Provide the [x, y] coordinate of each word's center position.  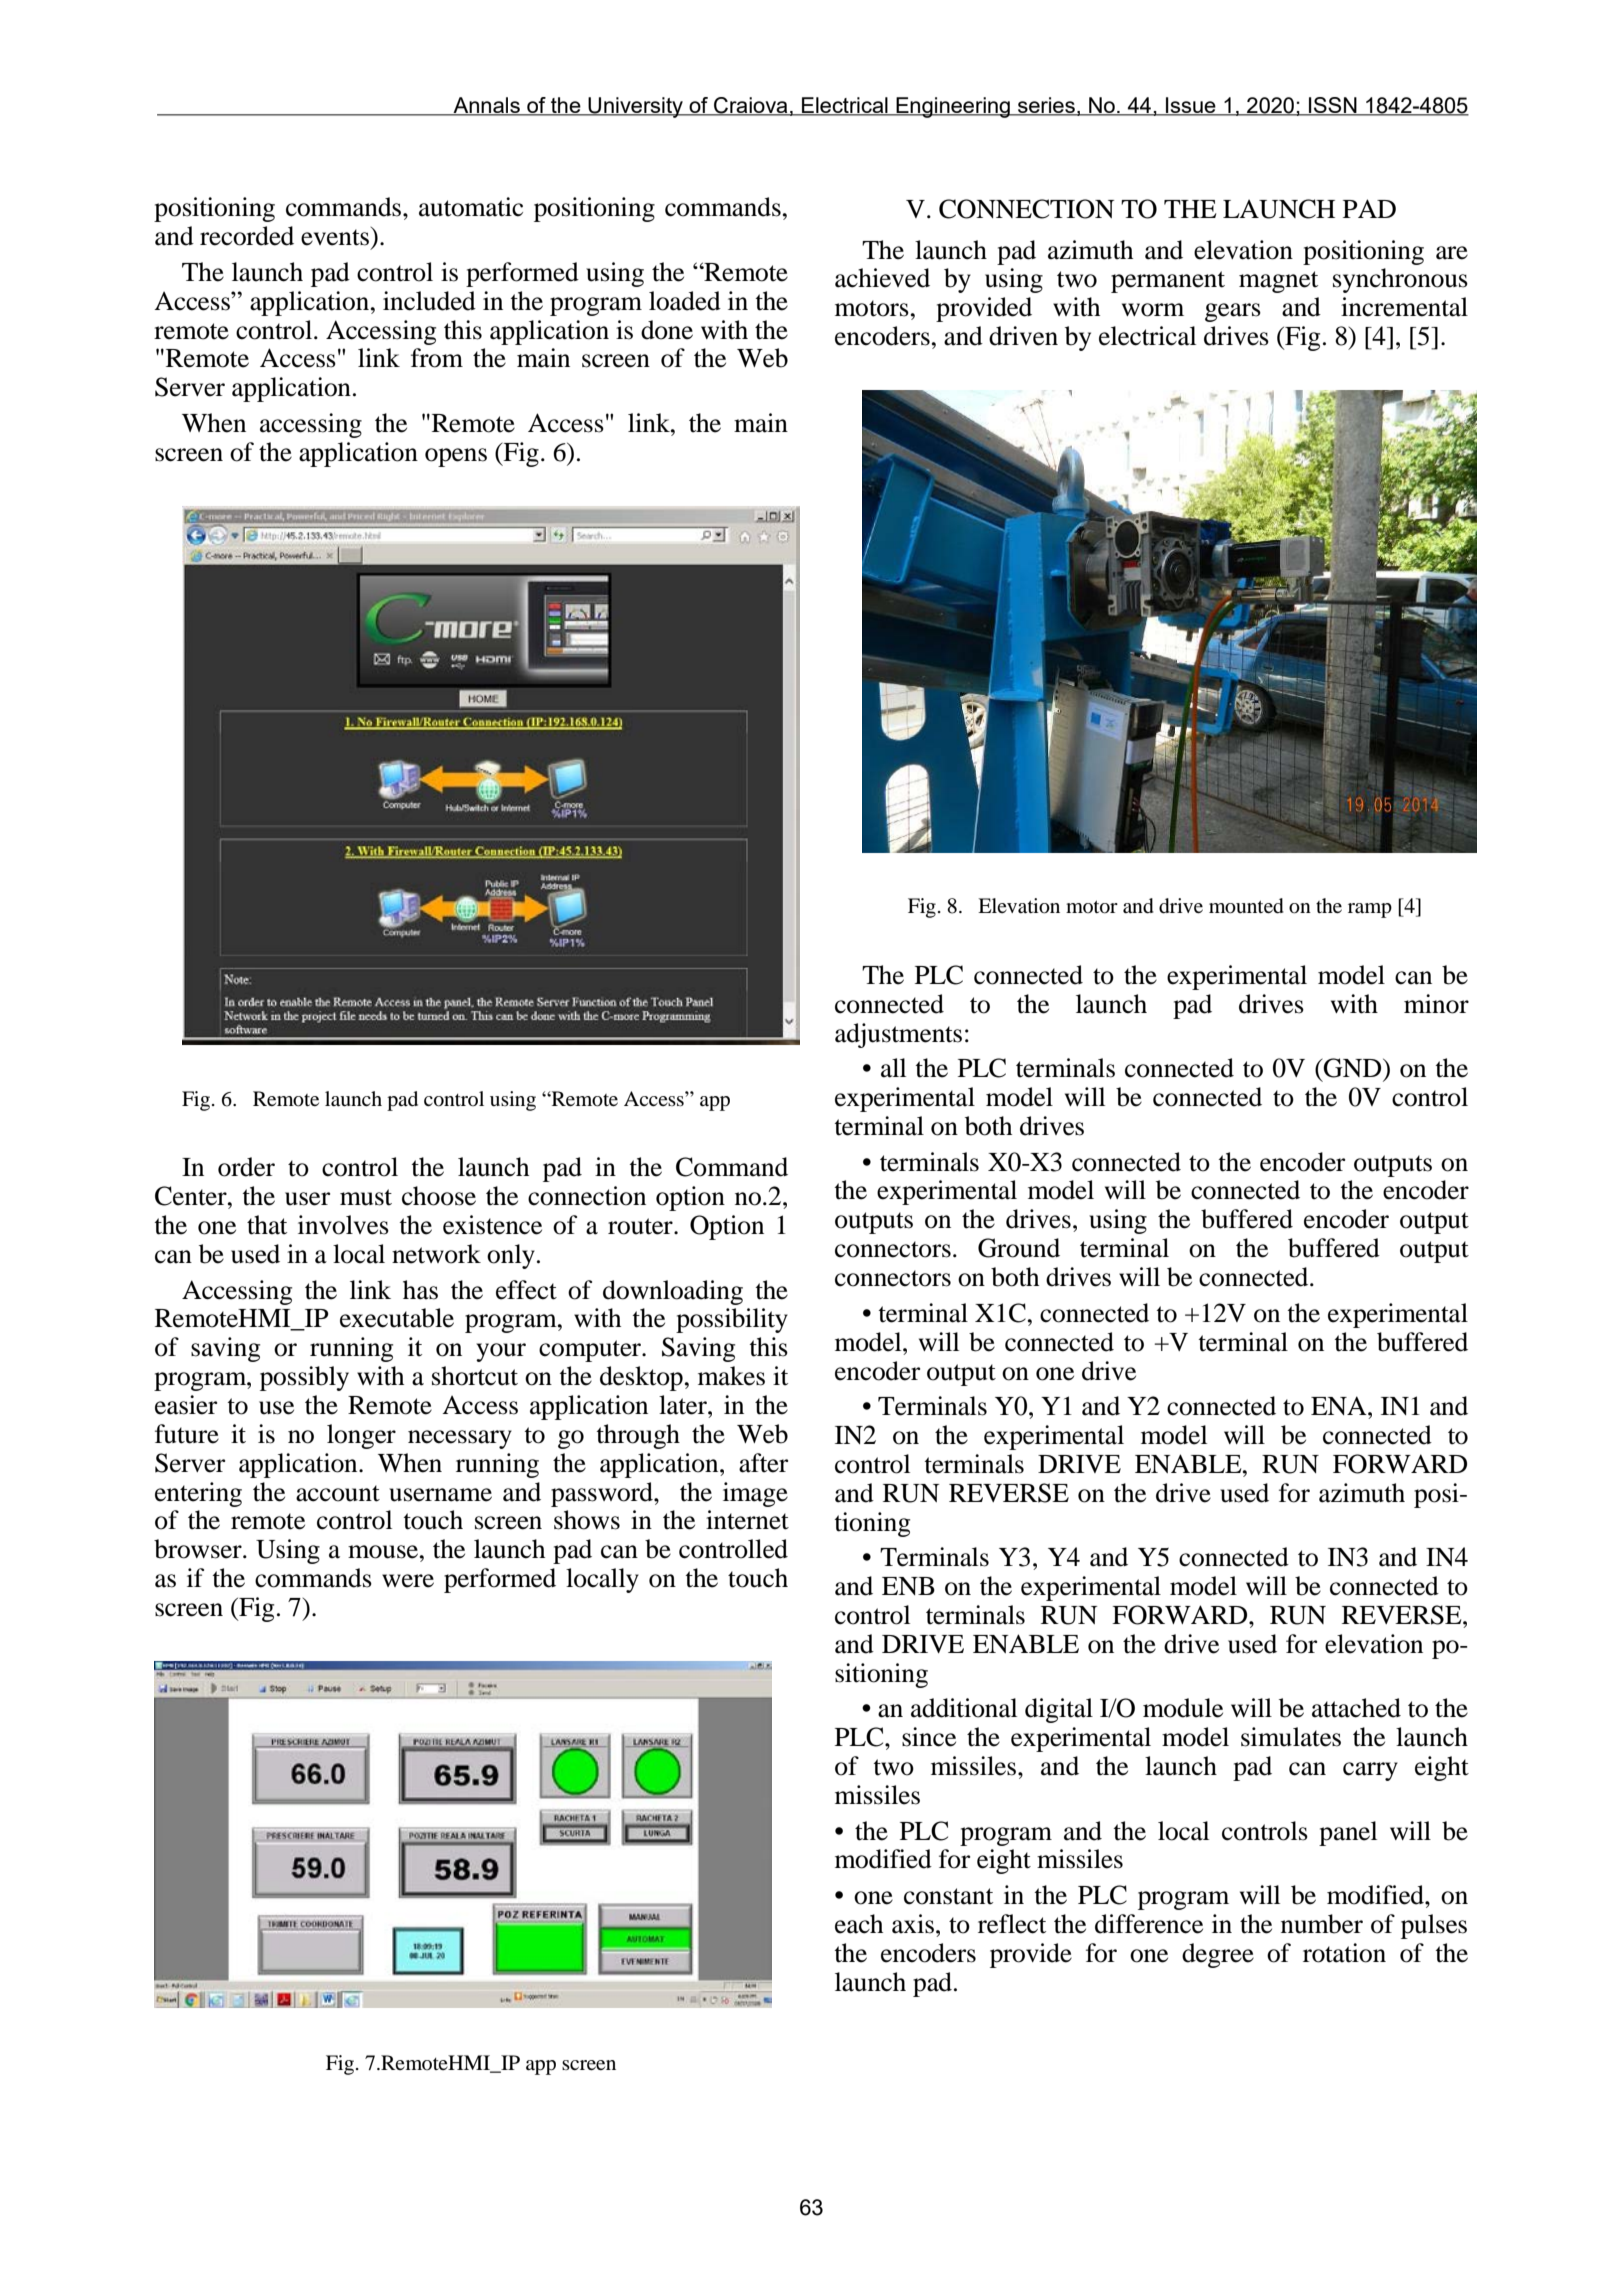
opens [456, 457]
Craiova [751, 106]
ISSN [1333, 106]
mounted [1246, 906]
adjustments [898, 1035]
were [408, 1581]
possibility [732, 1320]
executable [397, 1318]
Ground [1019, 1248]
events [335, 237]
